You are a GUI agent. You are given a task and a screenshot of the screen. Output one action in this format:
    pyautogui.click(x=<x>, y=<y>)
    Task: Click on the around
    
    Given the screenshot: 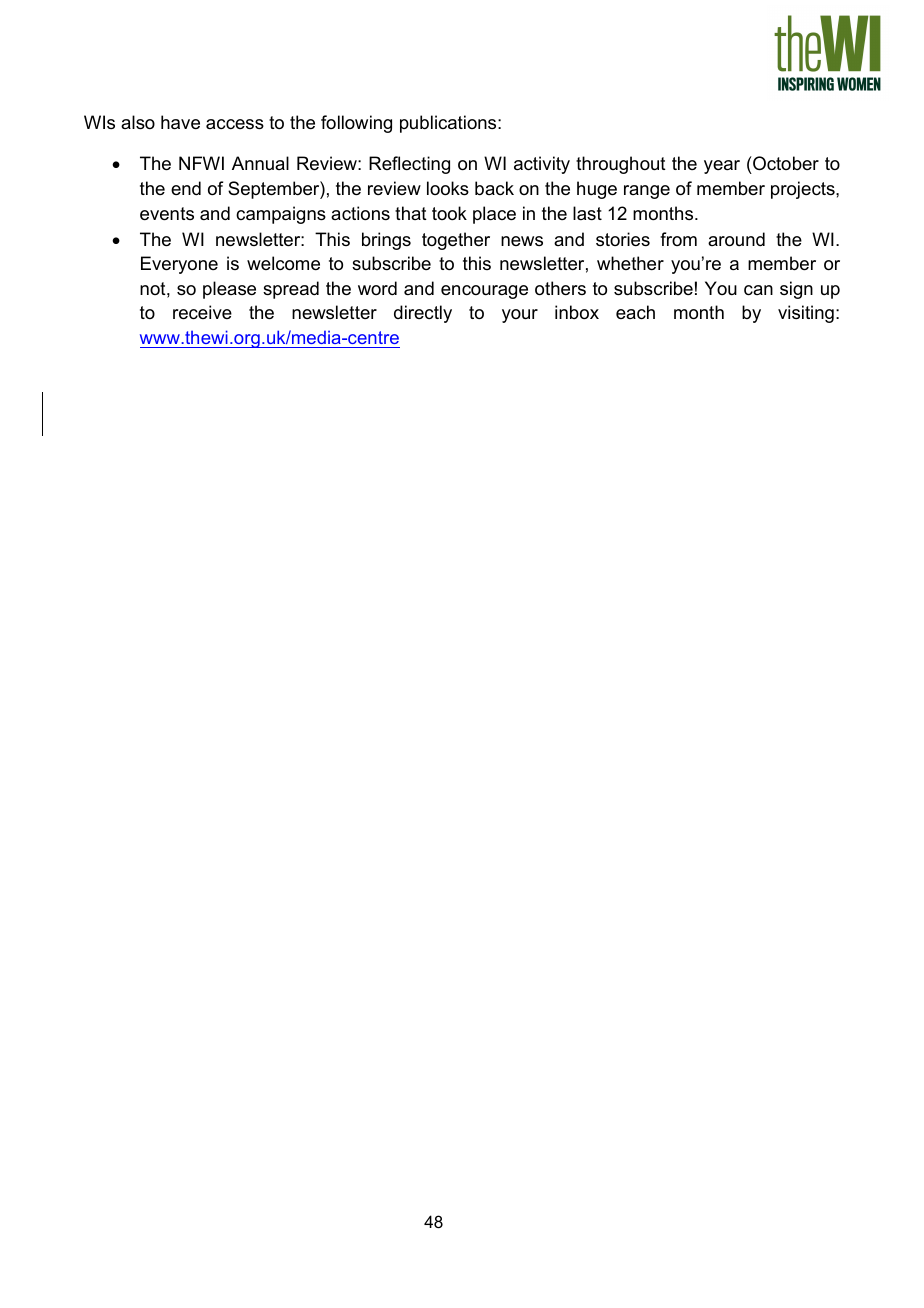 What is the action you would take?
    pyautogui.click(x=736, y=239)
